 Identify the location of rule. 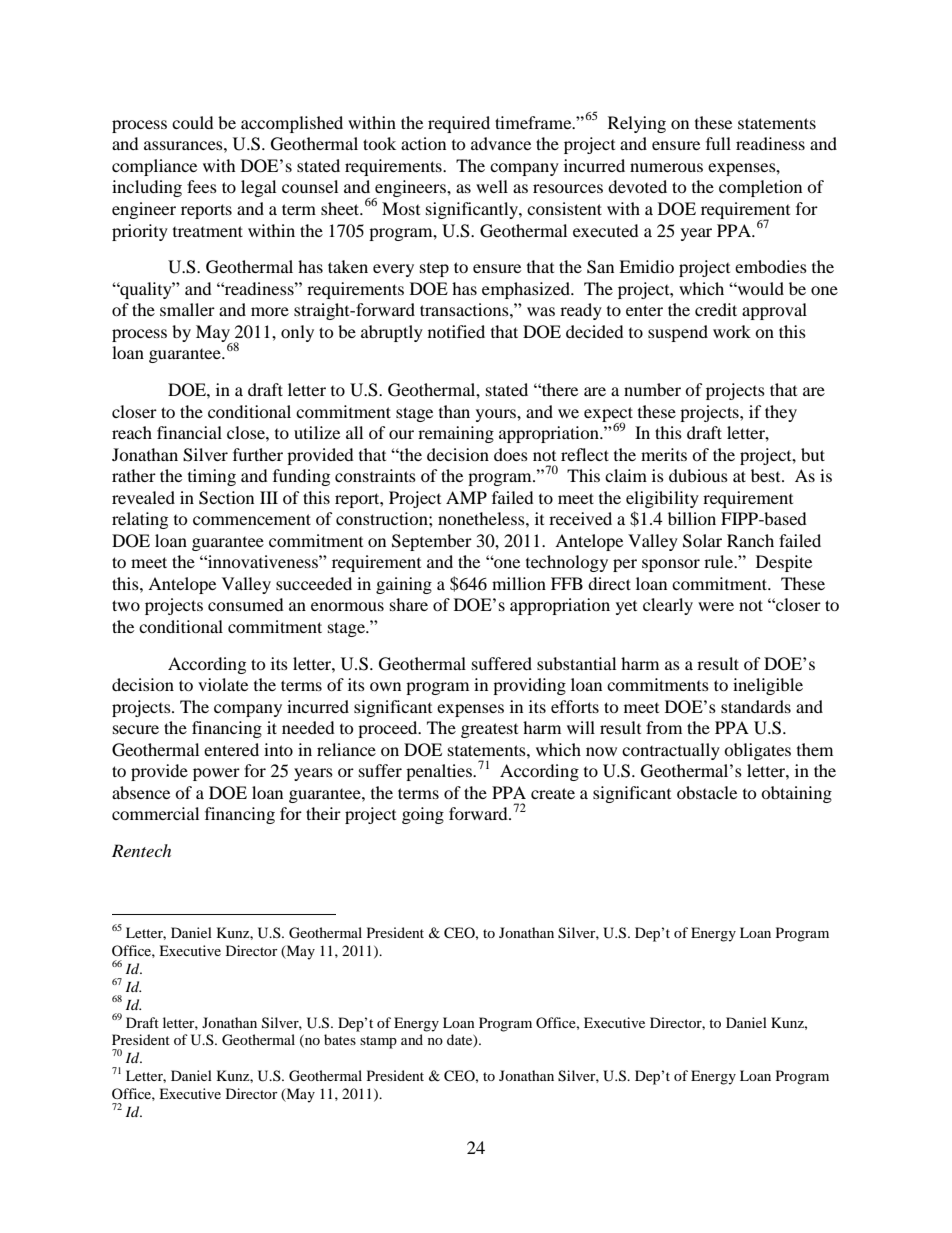
(720, 561).
